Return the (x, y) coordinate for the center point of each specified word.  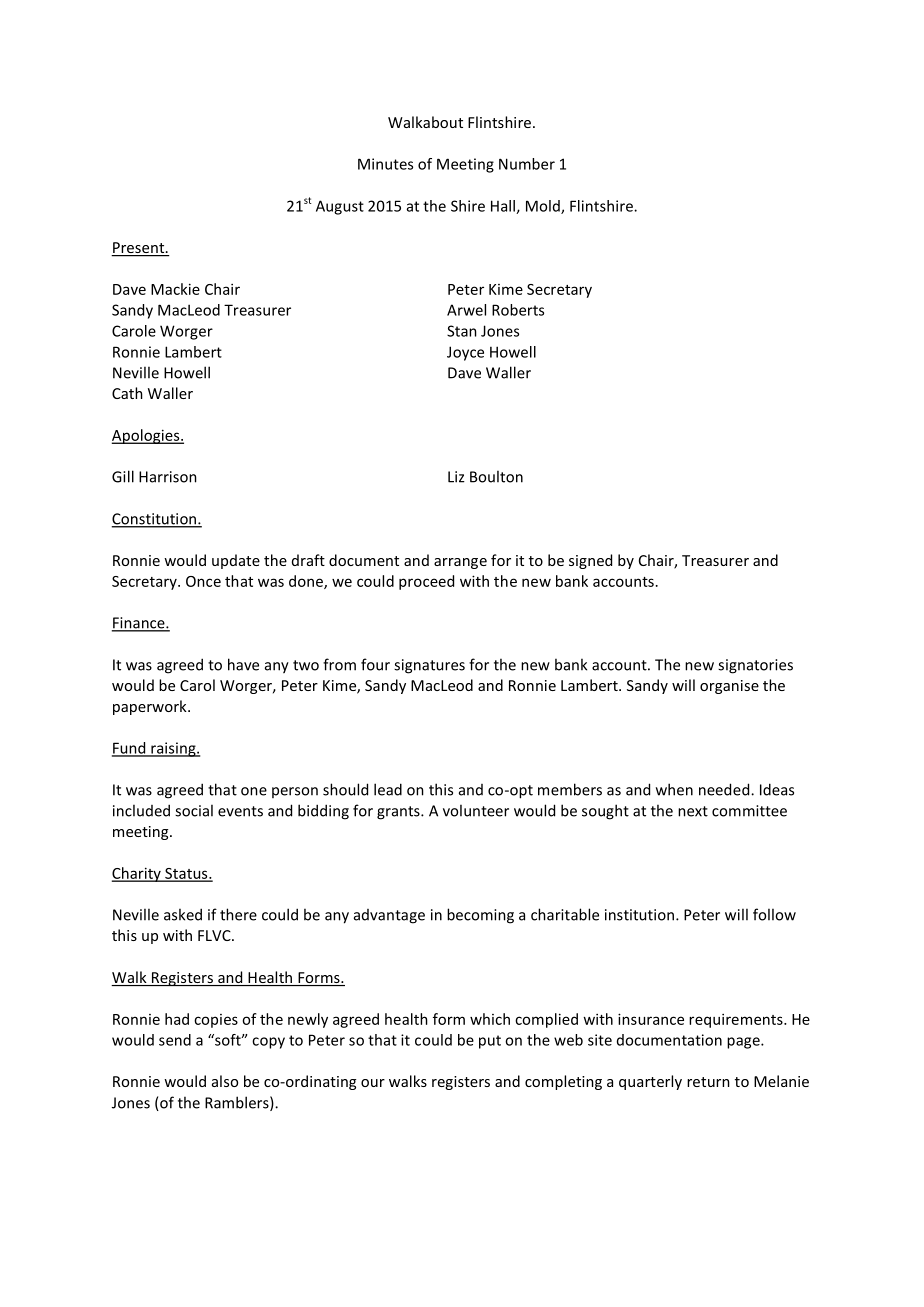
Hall (504, 207)
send (175, 1040)
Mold (544, 207)
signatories (755, 666)
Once (203, 581)
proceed (426, 582)
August (340, 207)
